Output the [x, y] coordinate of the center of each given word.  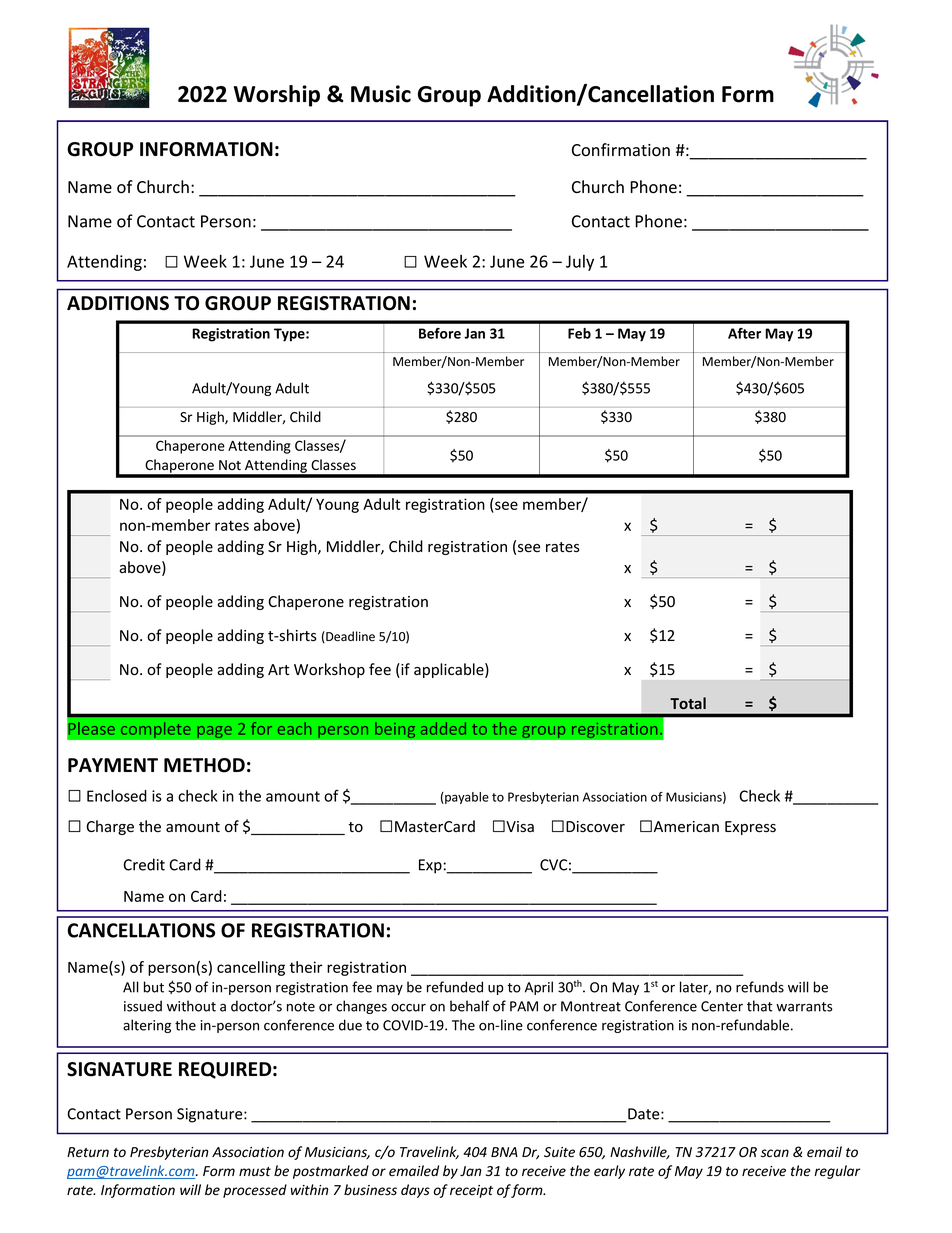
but [154, 987]
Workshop [329, 670]
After [744, 333]
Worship [277, 96]
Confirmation [621, 150]
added [443, 728]
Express [750, 828]
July [580, 263]
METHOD [204, 765]
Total [688, 703]
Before [440, 333]
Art [278, 669]
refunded [455, 987]
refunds [760, 987]
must [255, 1172]
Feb [579, 333]
